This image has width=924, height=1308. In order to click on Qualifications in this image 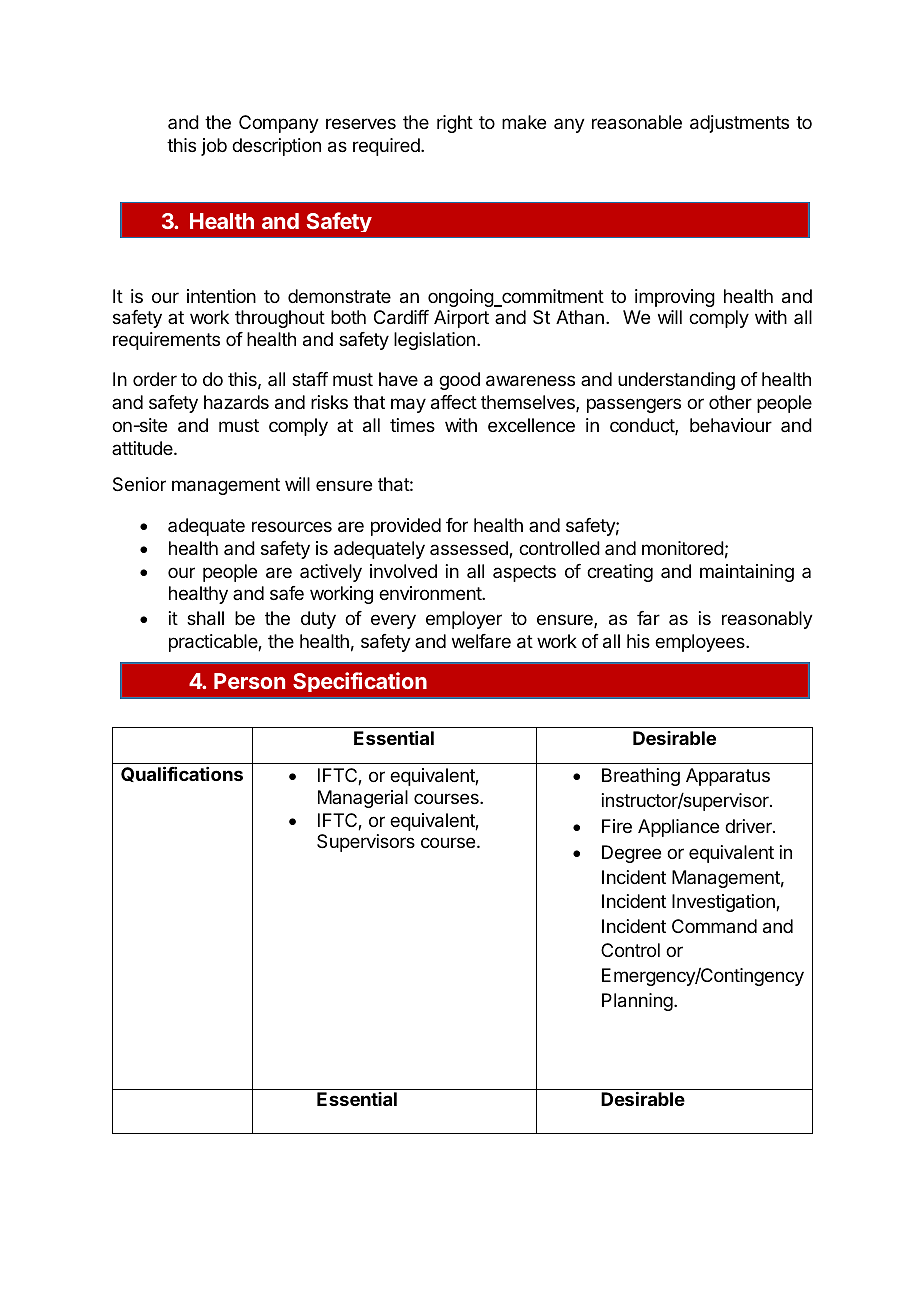, I will do `click(182, 774)`.
